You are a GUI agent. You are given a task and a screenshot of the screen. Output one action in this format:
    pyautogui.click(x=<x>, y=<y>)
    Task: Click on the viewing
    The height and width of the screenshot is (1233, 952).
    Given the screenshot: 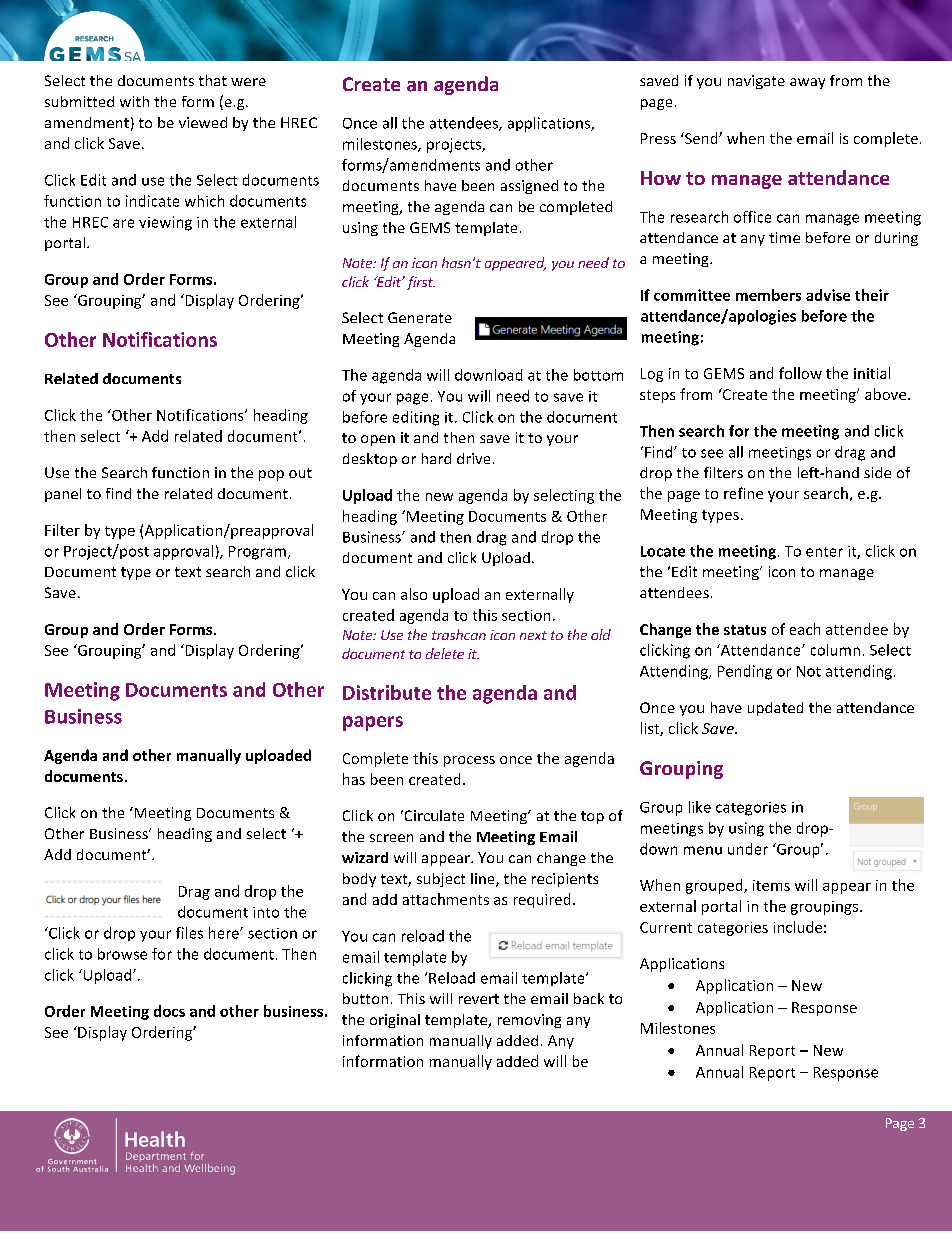 What is the action you would take?
    pyautogui.click(x=165, y=223)
